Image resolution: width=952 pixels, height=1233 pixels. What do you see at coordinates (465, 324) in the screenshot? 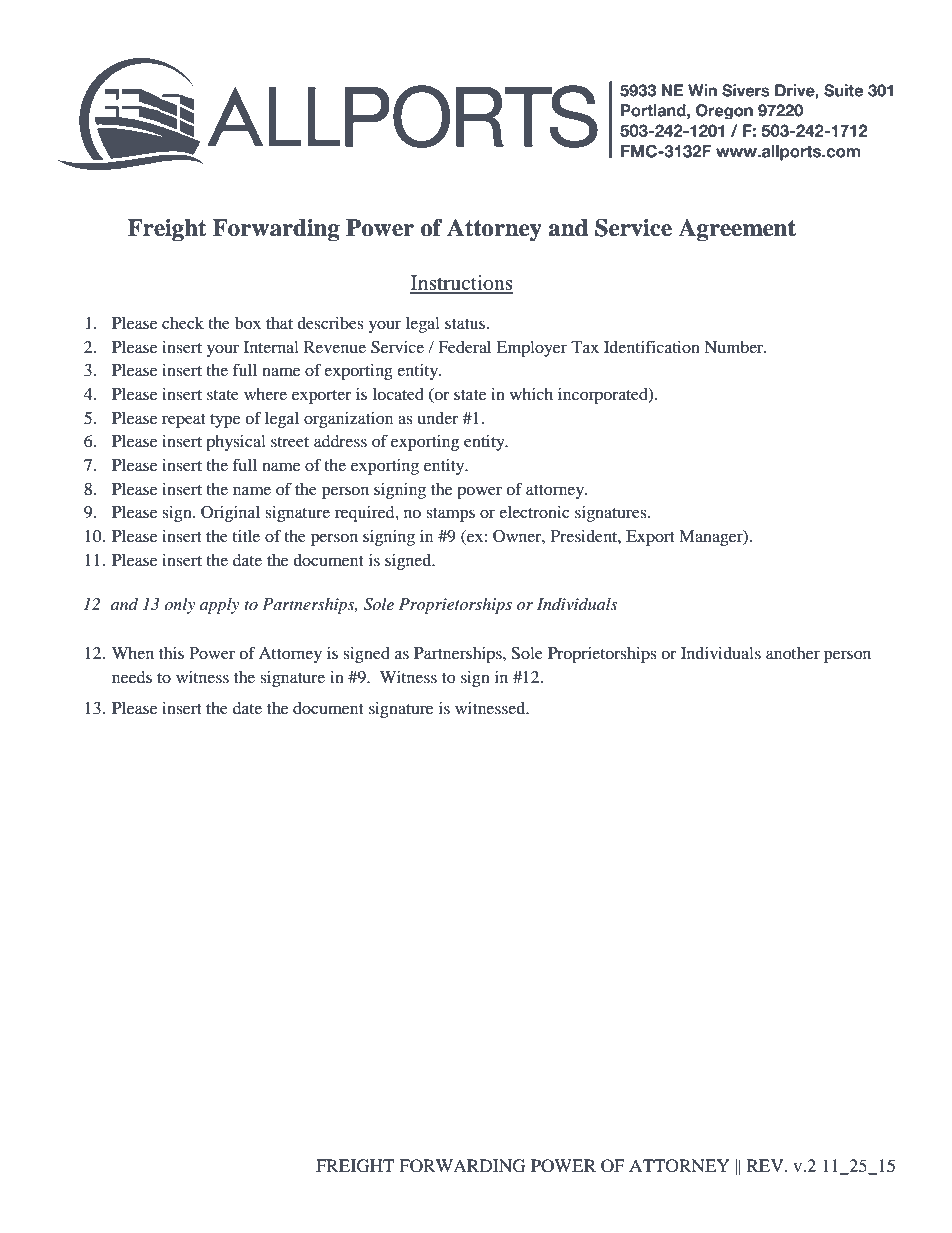
I see `status` at bounding box center [465, 324].
